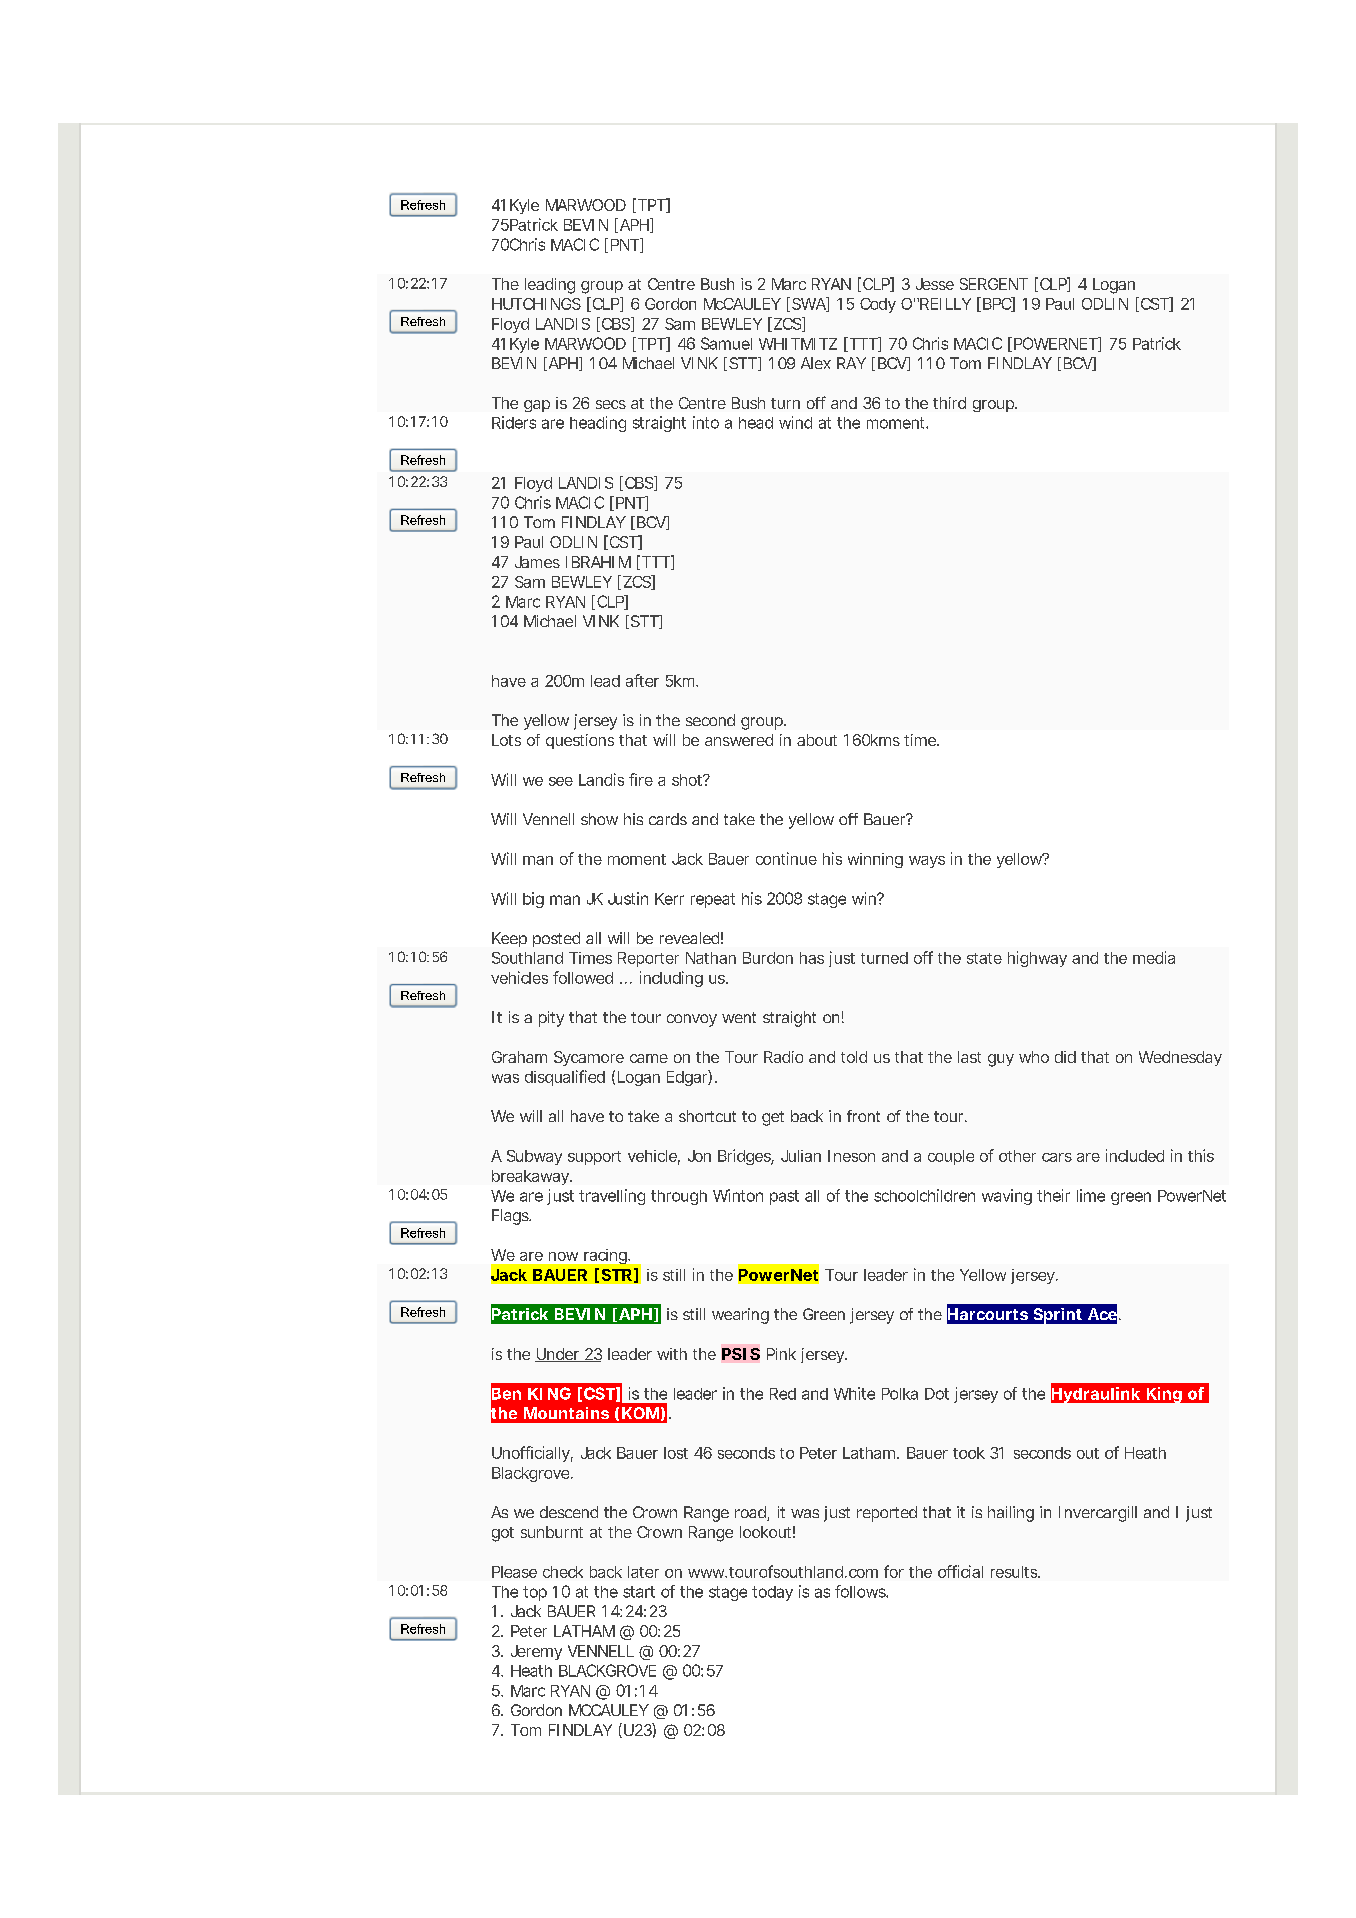 The width and height of the document is (1356, 1918). What do you see at coordinates (563, 1572) in the document?
I see `check` at bounding box center [563, 1572].
